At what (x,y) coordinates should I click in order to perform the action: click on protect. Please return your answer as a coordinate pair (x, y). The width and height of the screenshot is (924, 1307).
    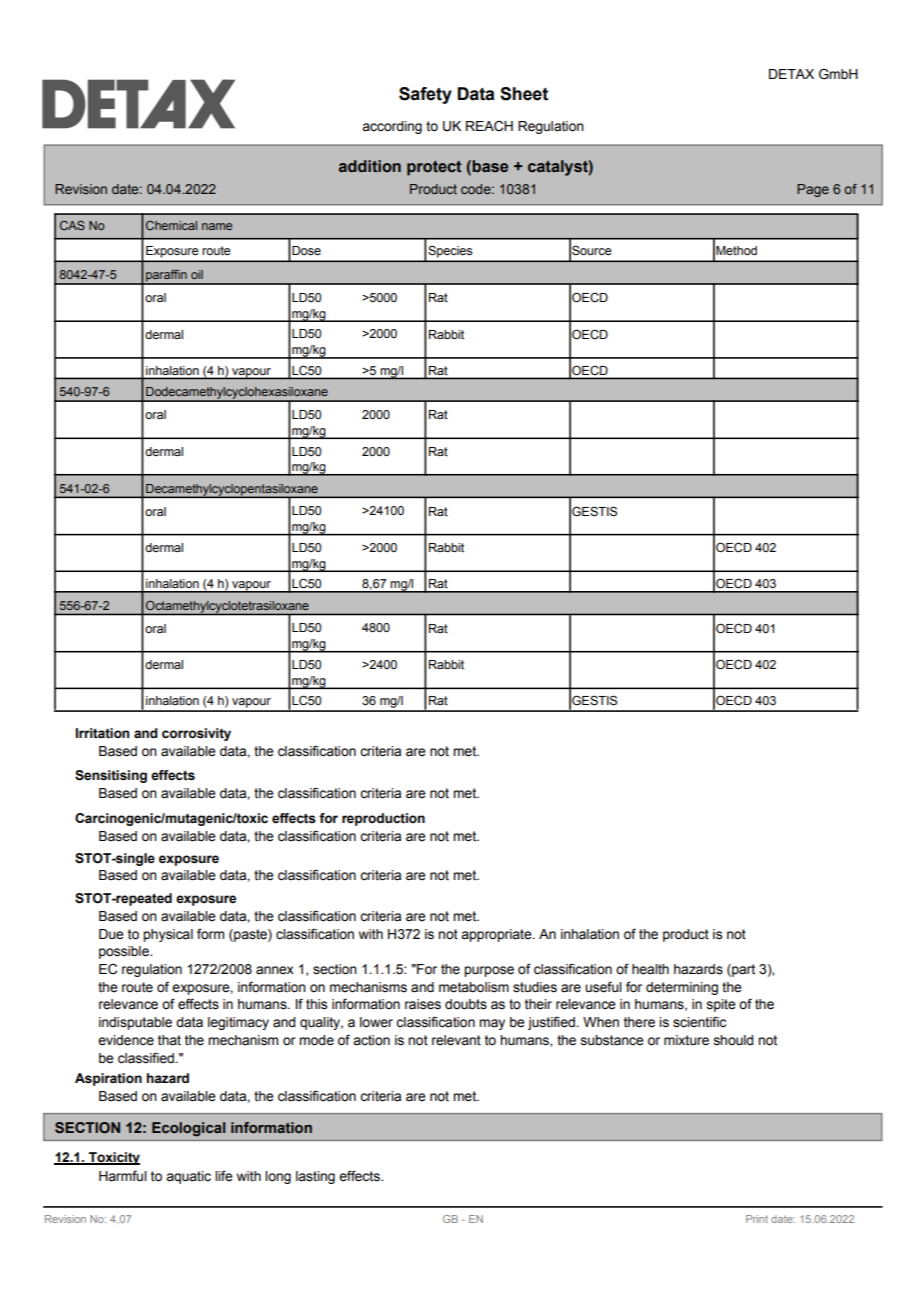
    Looking at the image, I should click on (434, 168).
